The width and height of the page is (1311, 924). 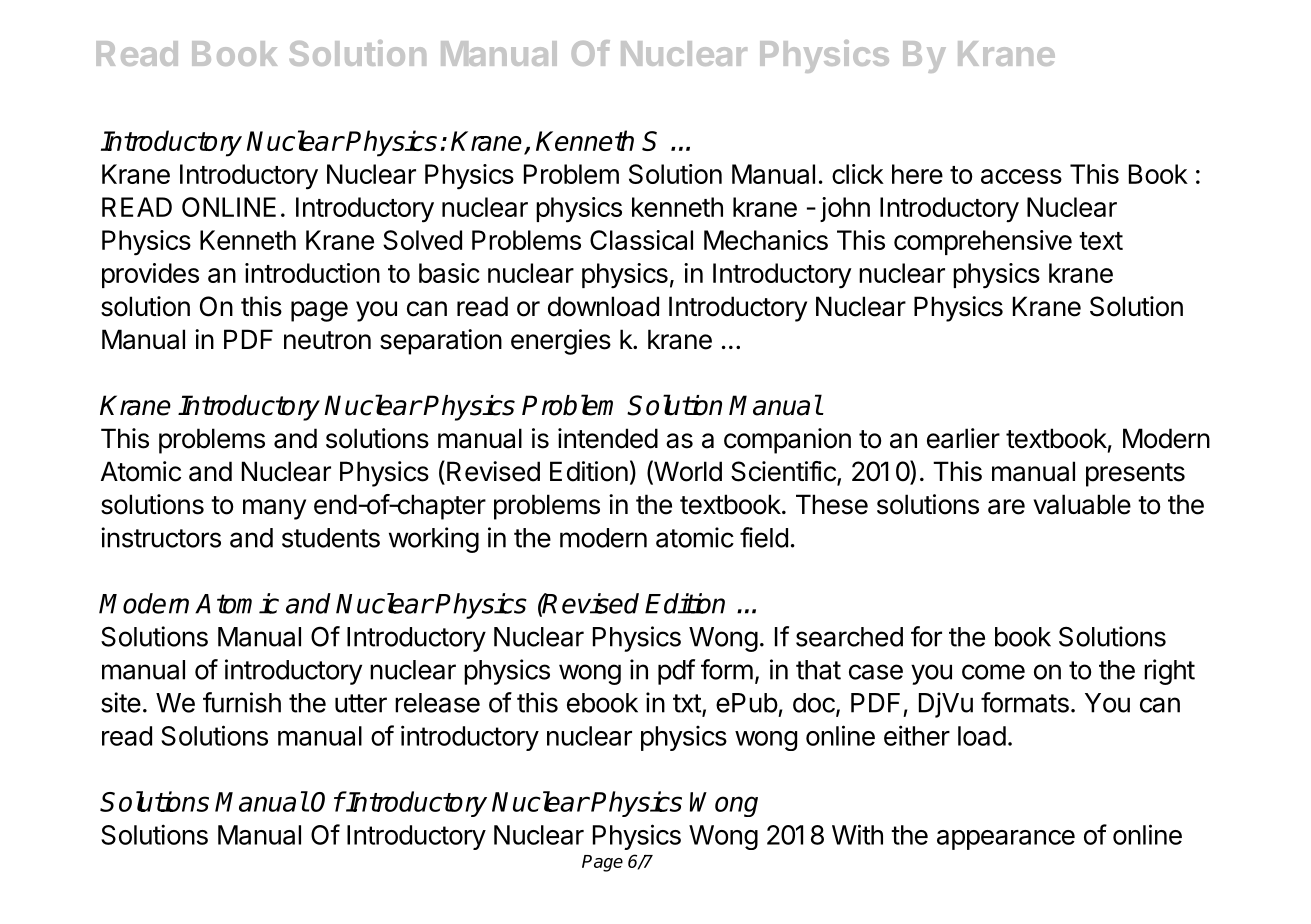 I want to click on Solved, so click(x=422, y=240).
